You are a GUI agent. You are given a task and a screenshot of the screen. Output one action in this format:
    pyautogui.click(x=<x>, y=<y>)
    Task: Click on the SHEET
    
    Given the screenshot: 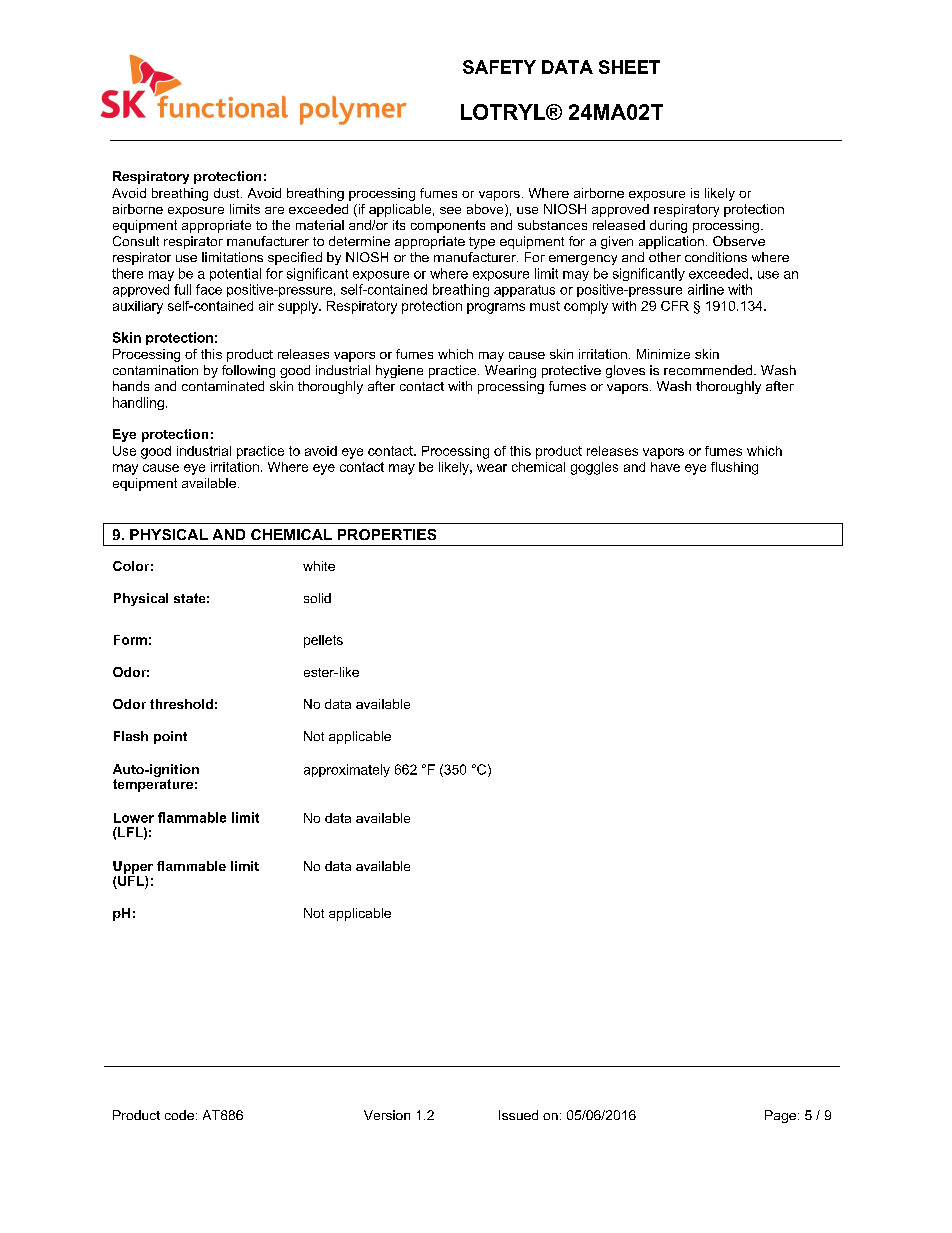 What is the action you would take?
    pyautogui.click(x=629, y=67)
